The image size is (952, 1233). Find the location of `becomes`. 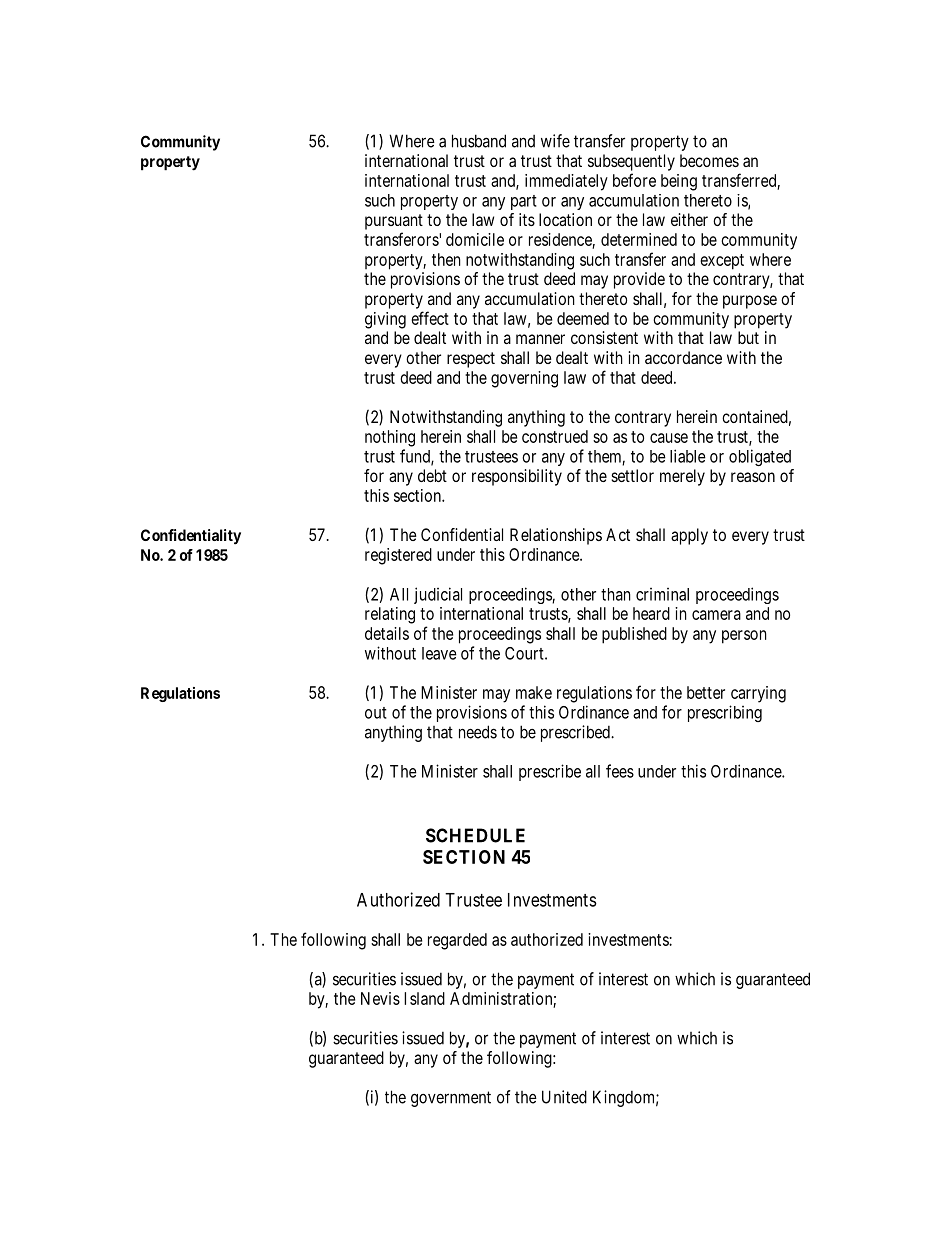

becomes is located at coordinates (709, 160).
